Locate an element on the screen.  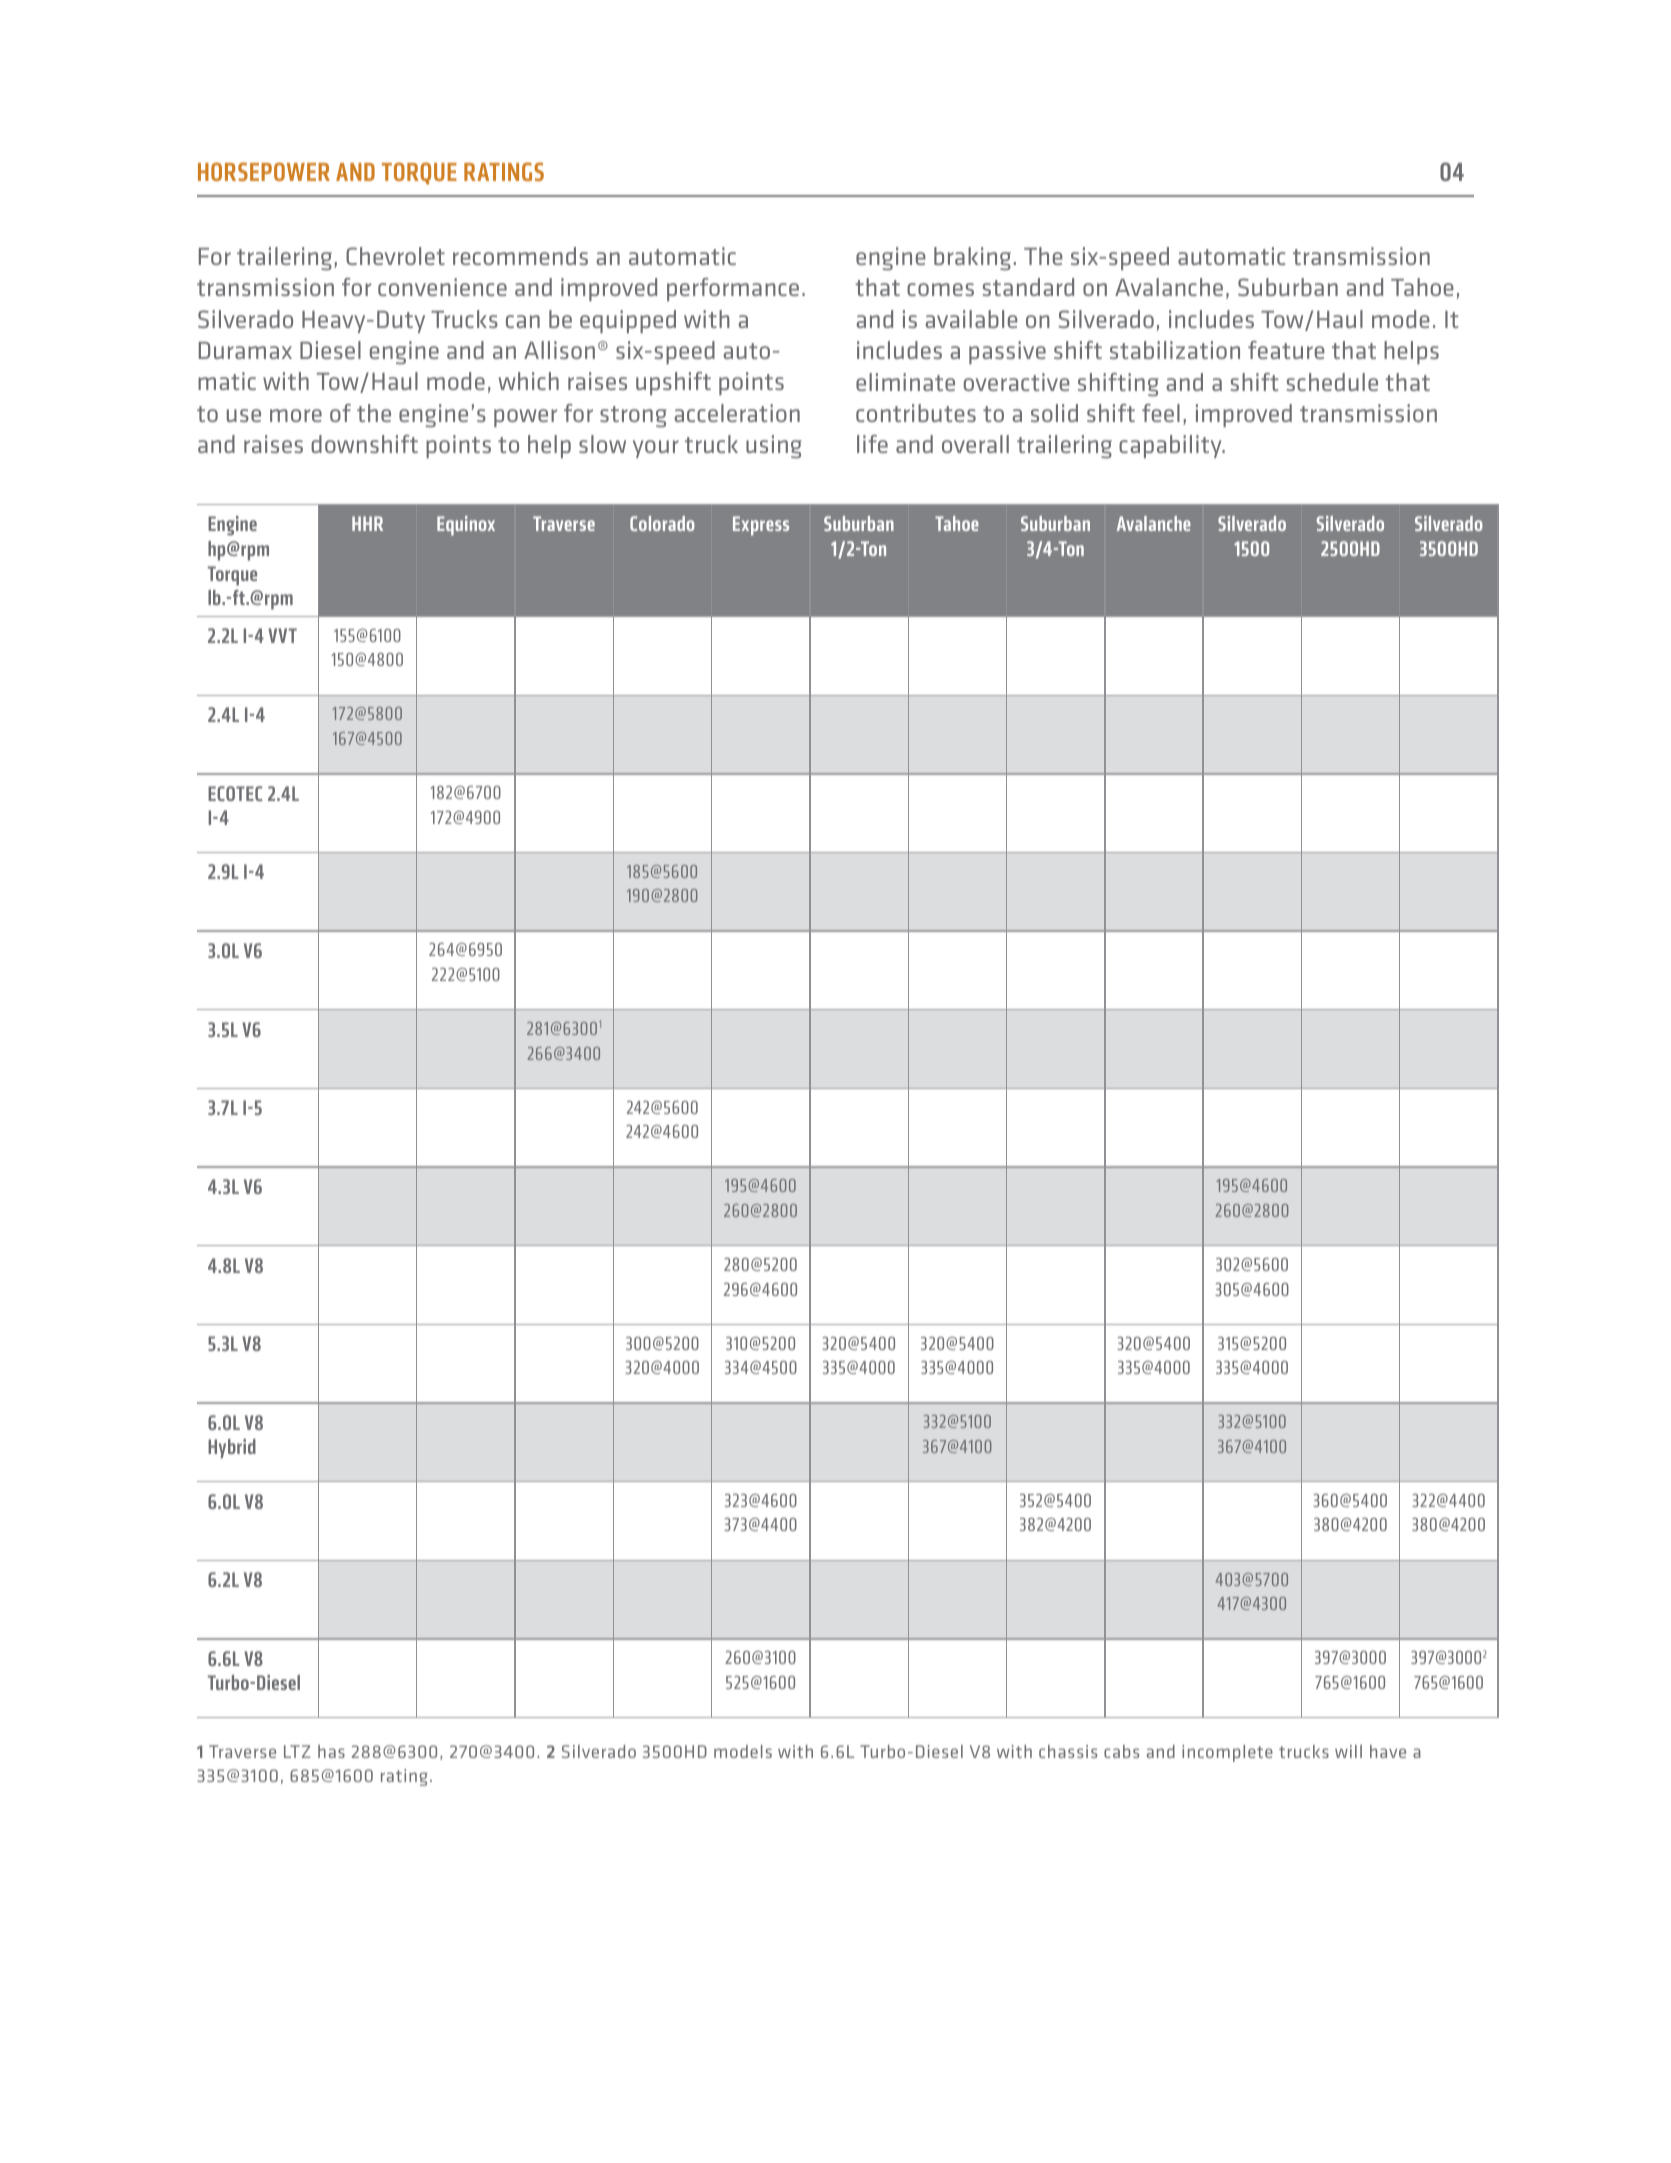
capability is located at coordinates (1171, 446).
